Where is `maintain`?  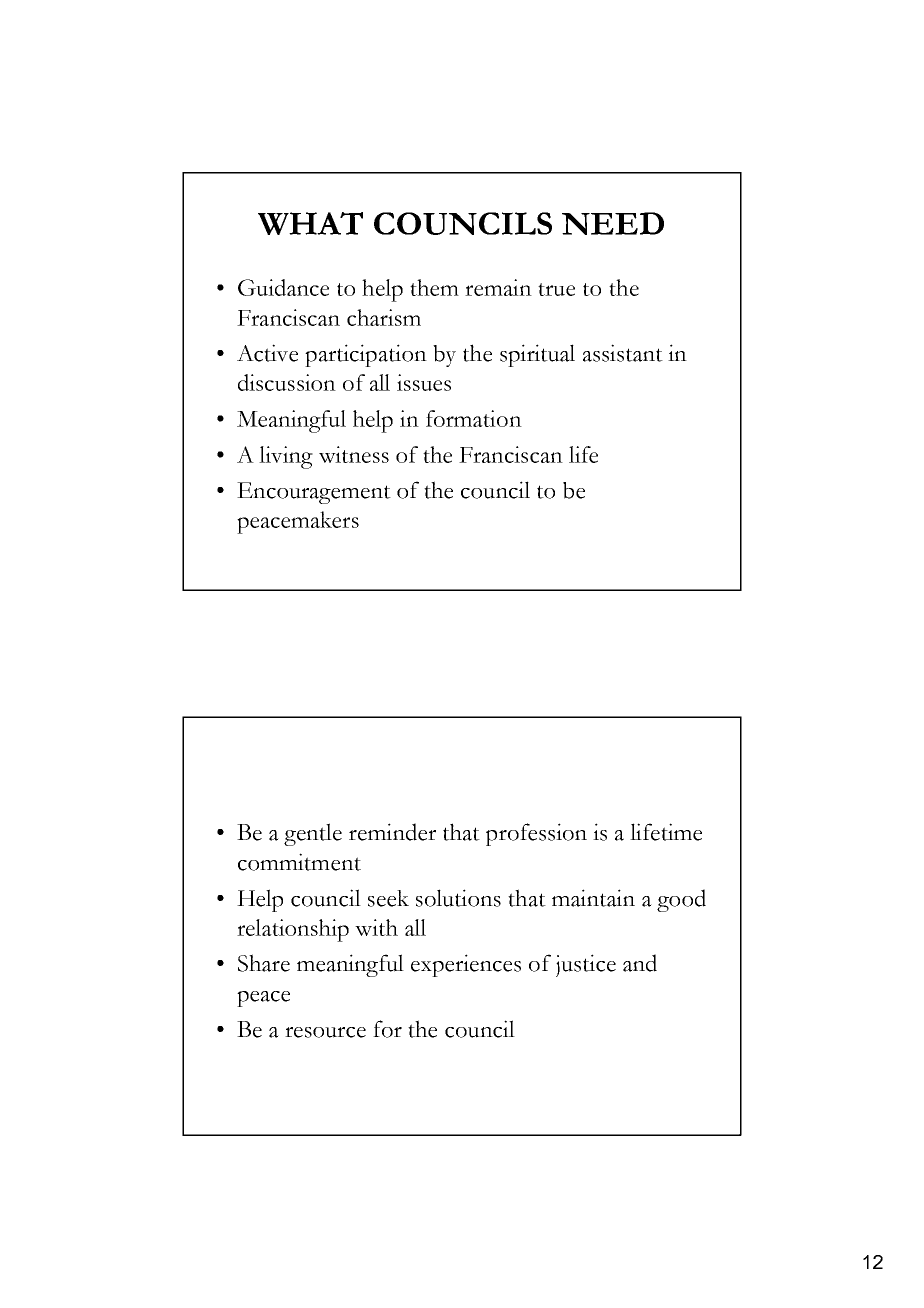
maintain is located at coordinates (593, 898).
